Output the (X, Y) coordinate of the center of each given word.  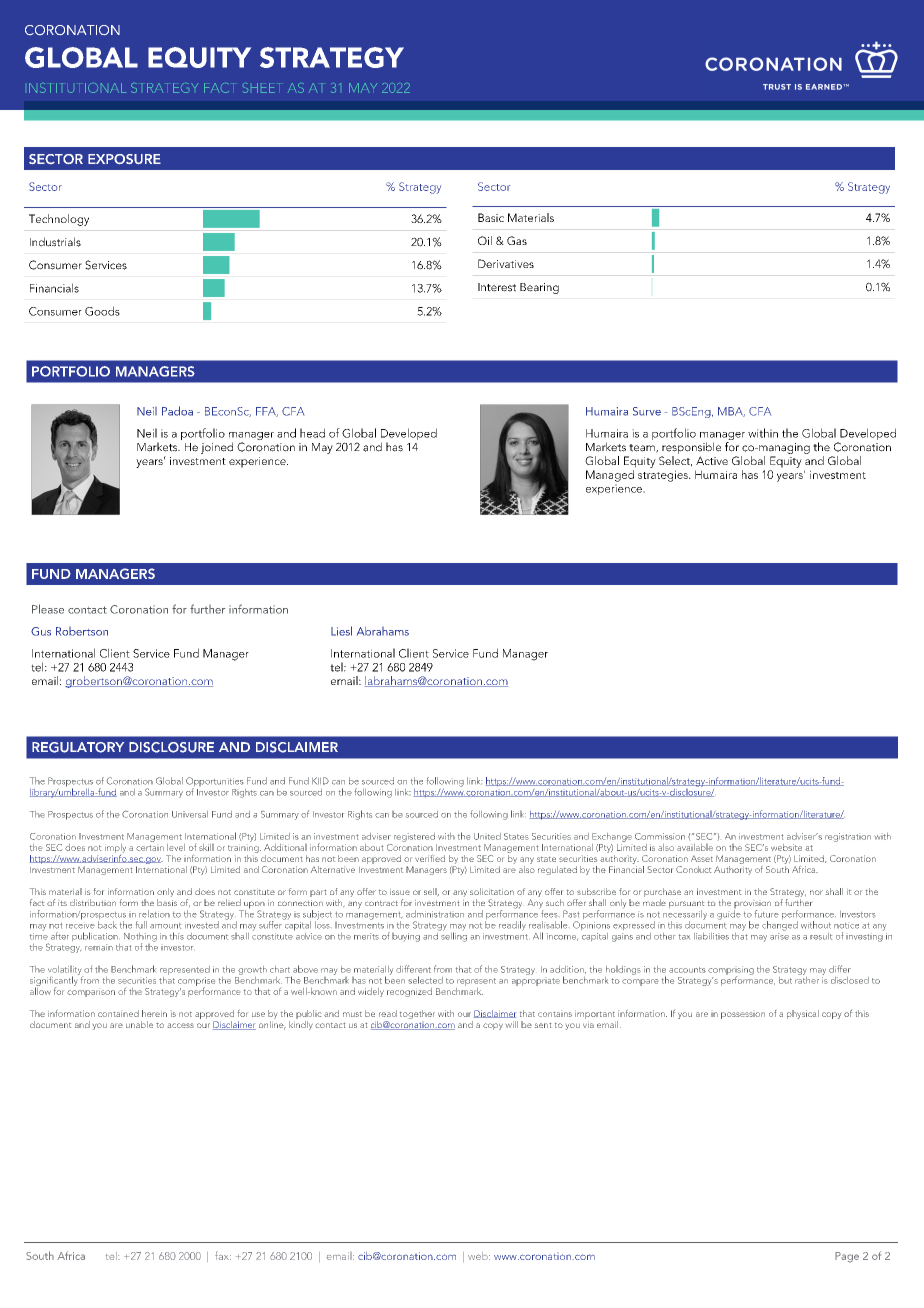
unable (139, 1024)
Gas (517, 240)
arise (779, 935)
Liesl (341, 631)
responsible (691, 448)
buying (406, 937)
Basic (491, 217)
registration (848, 837)
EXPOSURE (124, 159)
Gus (41, 631)
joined (217, 448)
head (312, 433)
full (141, 925)
